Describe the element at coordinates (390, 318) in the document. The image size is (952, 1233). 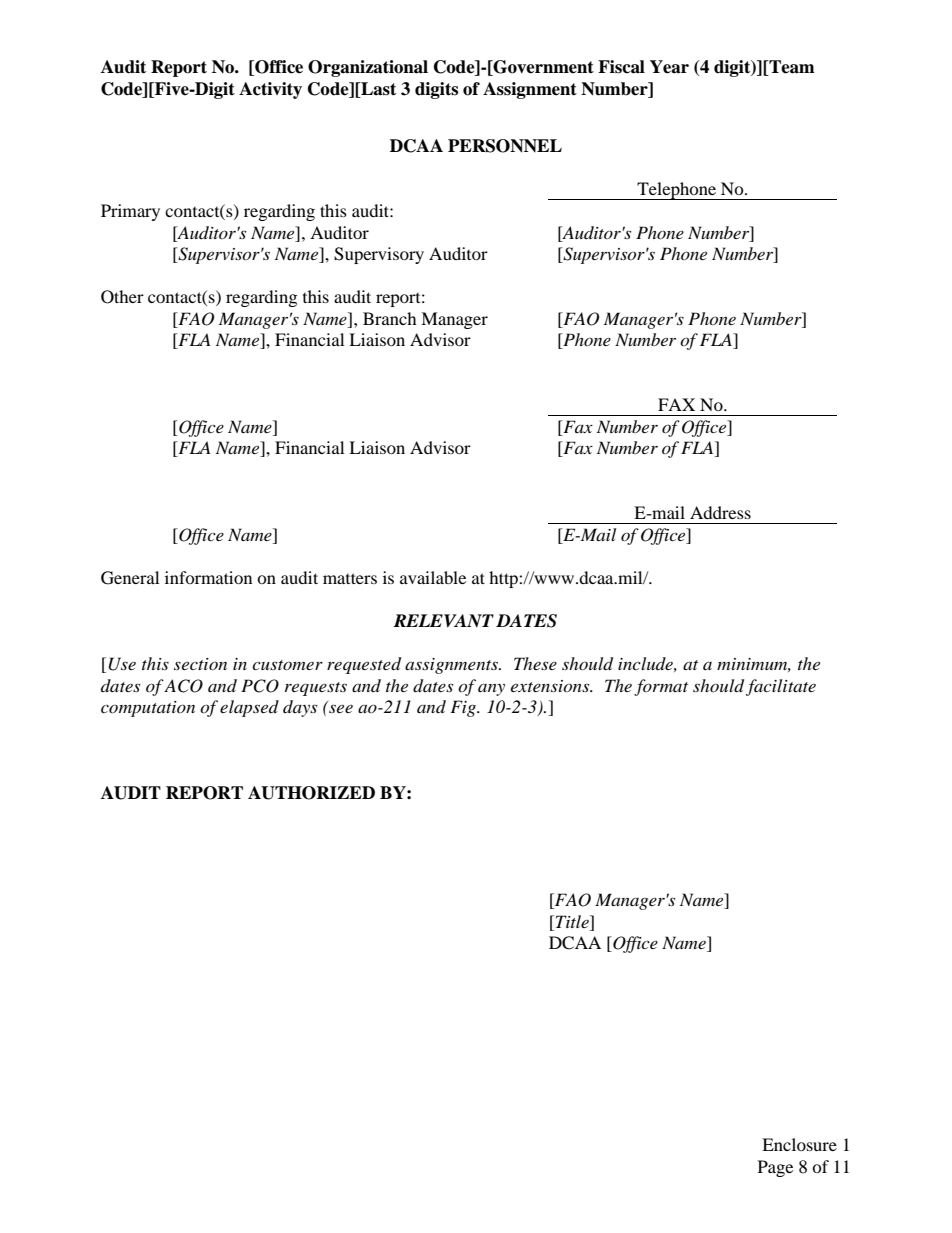
I see `Branch` at that location.
